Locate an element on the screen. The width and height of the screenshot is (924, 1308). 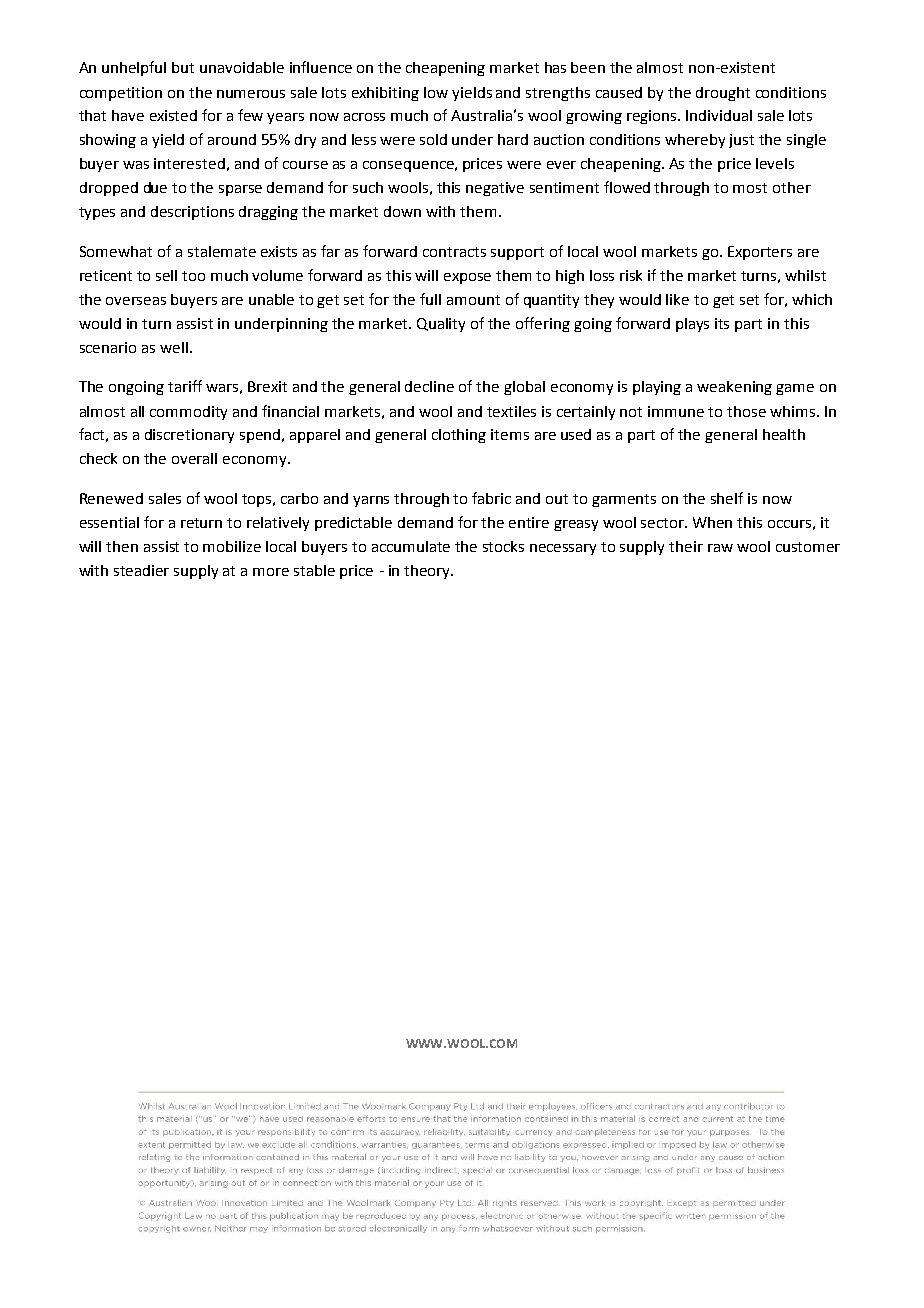
exhibiting is located at coordinates (385, 94).
